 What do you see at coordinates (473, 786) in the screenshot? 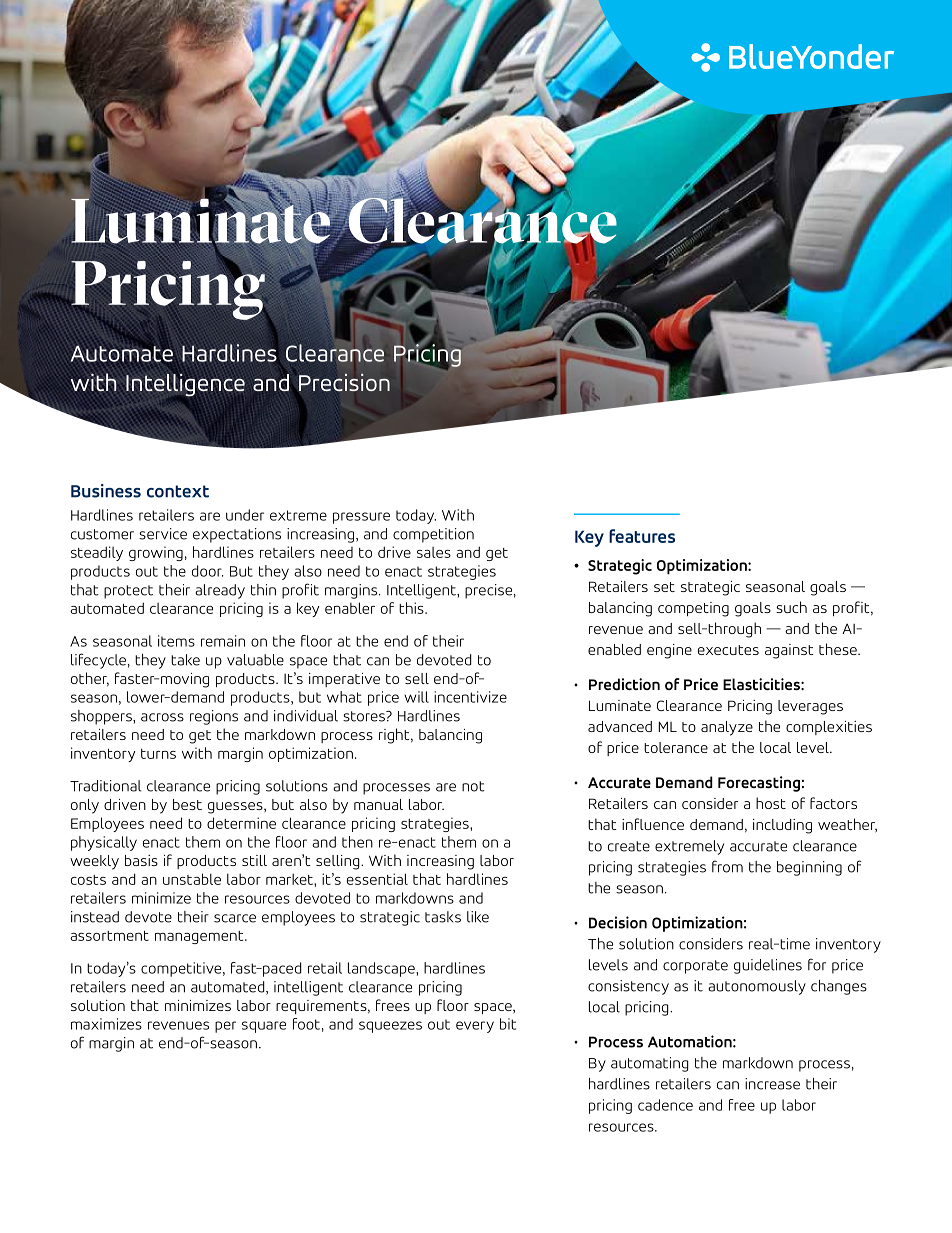
I see `not` at bounding box center [473, 786].
